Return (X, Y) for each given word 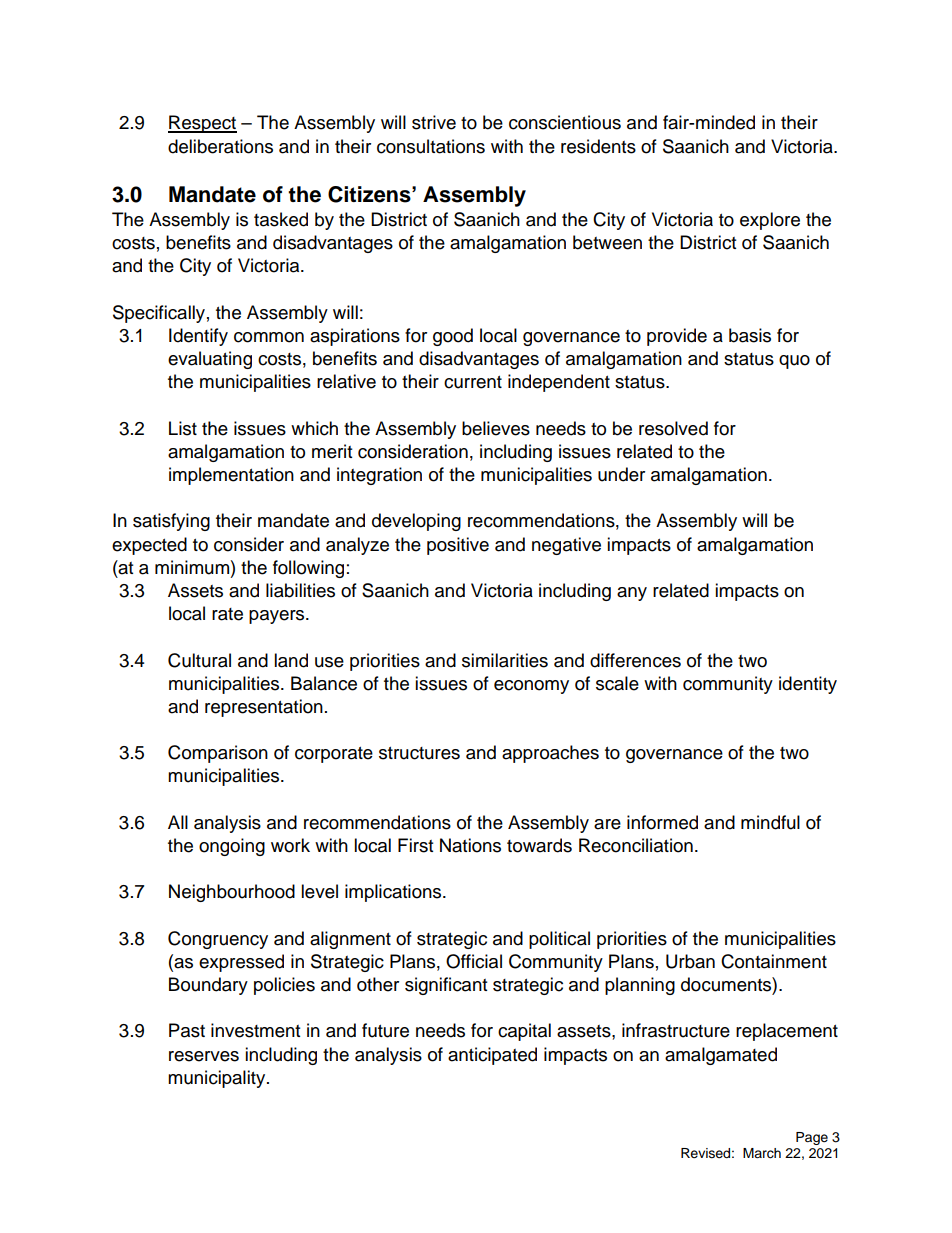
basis (750, 335)
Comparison (218, 754)
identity (808, 685)
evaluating (210, 360)
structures (419, 753)
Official (474, 961)
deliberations (220, 146)
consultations (431, 146)
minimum (192, 567)
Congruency (218, 940)
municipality (218, 1079)
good (453, 337)
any (632, 594)
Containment (774, 961)
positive (458, 546)
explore (770, 221)
